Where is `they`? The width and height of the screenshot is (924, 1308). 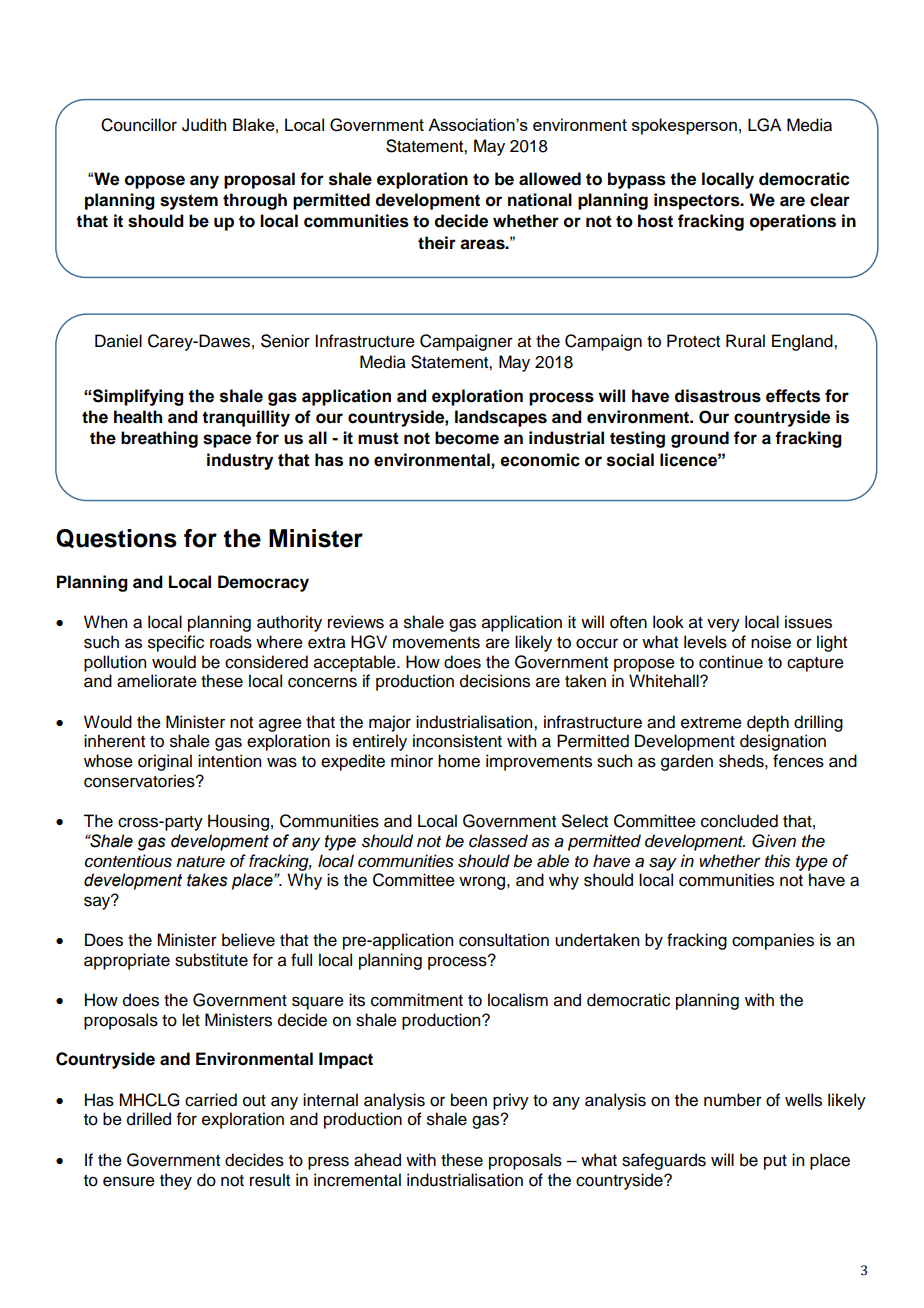 they is located at coordinates (176, 1181).
